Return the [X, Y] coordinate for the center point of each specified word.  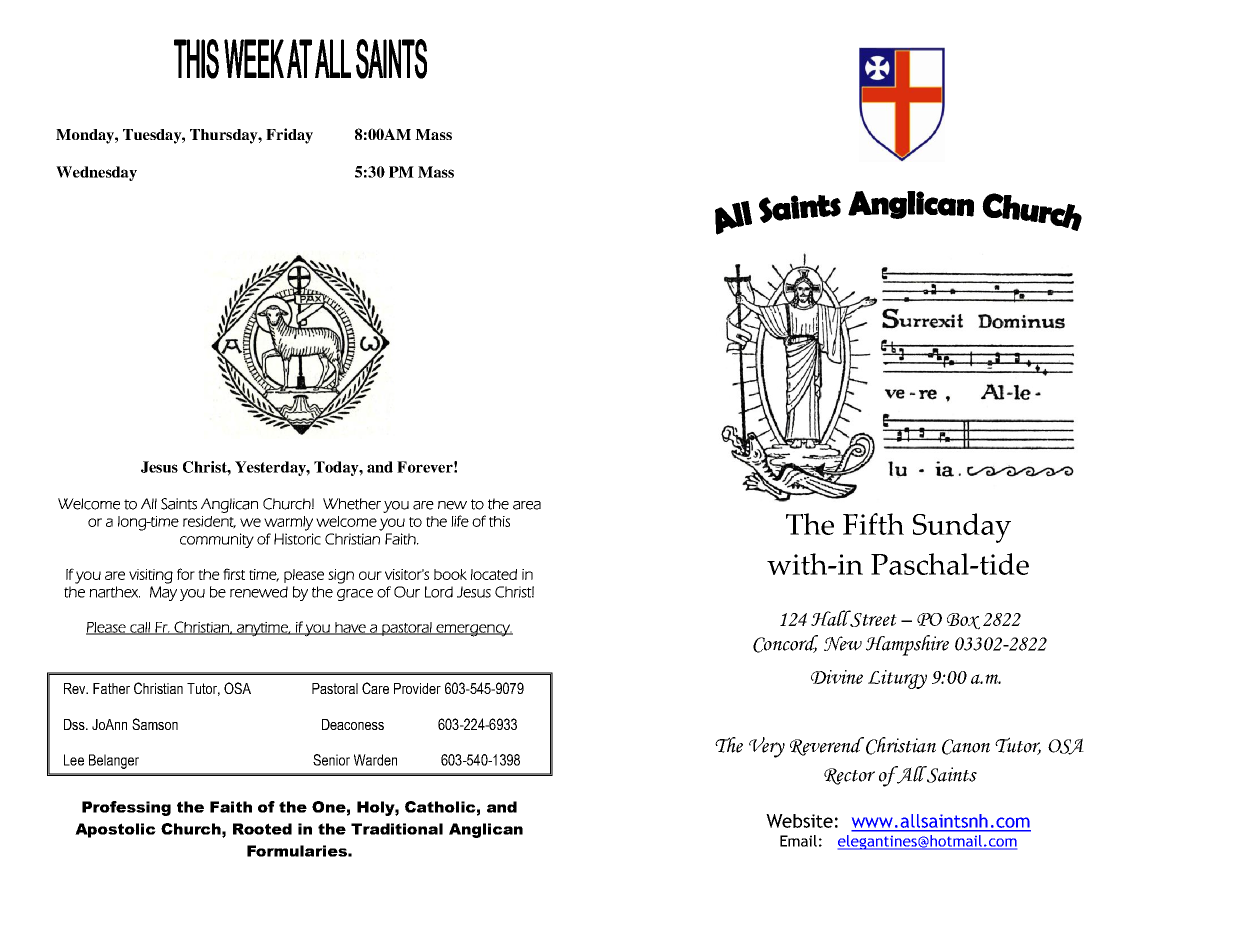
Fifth [873, 524]
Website [799, 821]
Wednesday [96, 173]
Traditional [397, 829]
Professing [126, 808]
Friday [289, 136]
